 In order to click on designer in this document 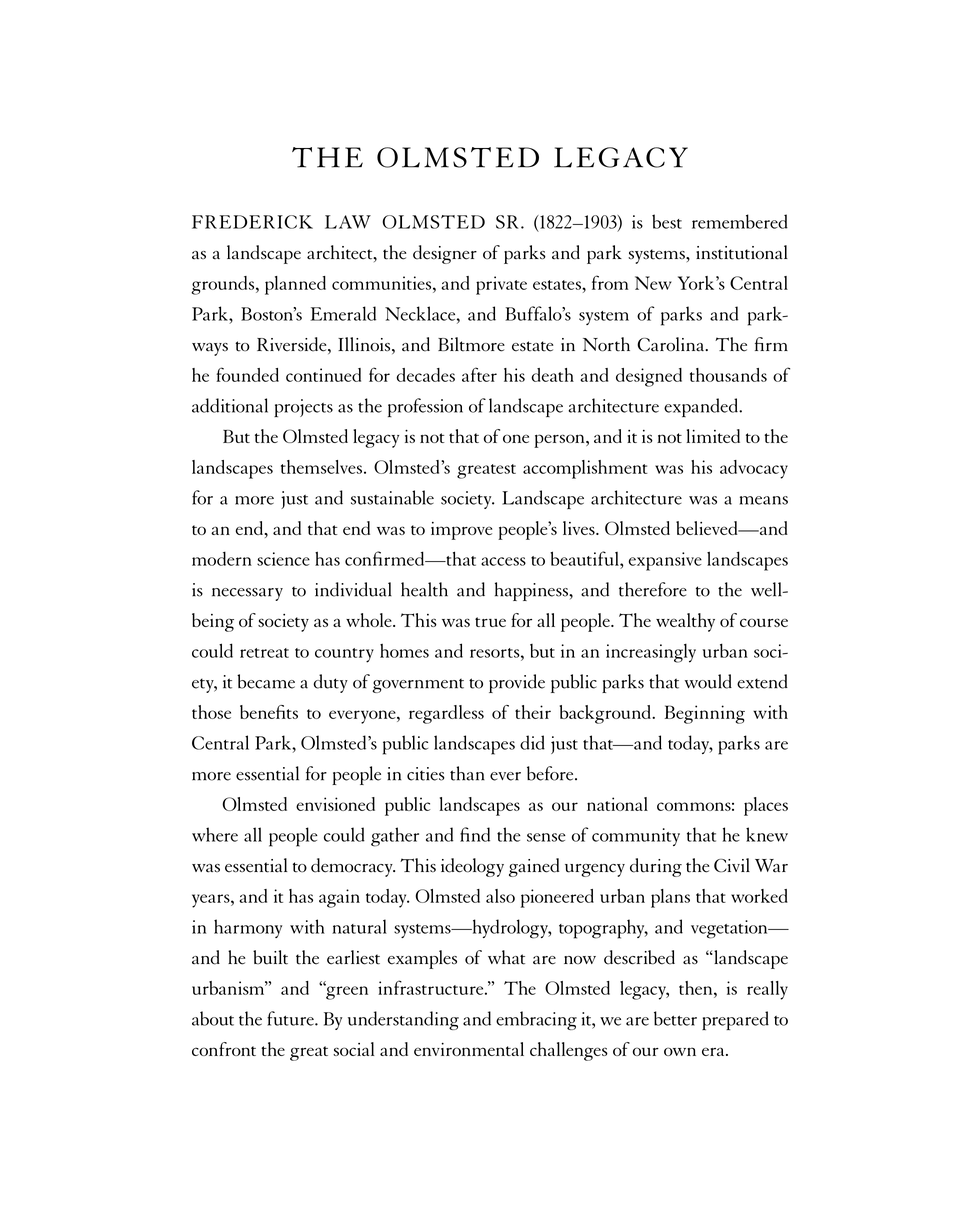, I will do `click(445, 254)`.
